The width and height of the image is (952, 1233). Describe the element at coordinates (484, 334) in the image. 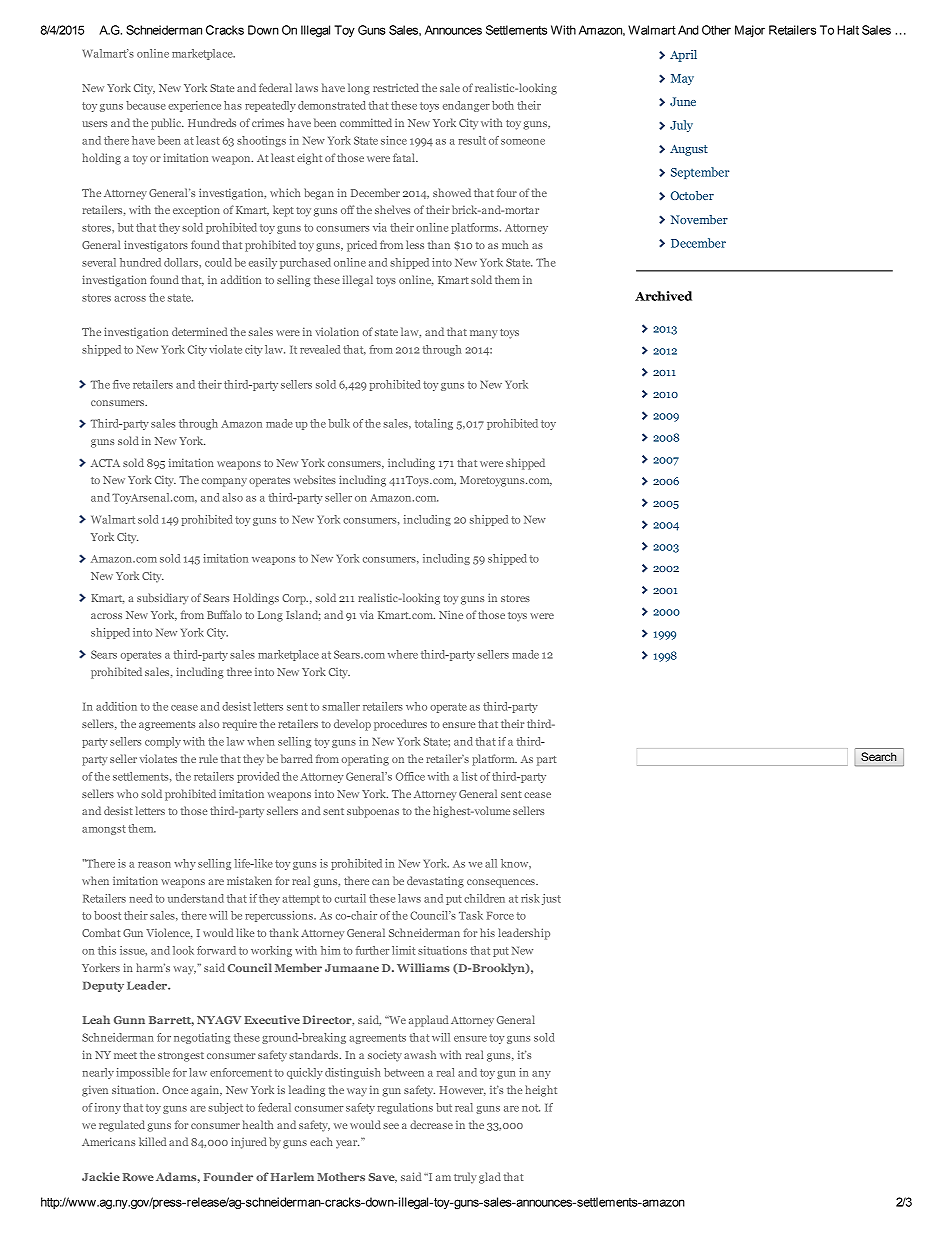

I see `many` at that location.
